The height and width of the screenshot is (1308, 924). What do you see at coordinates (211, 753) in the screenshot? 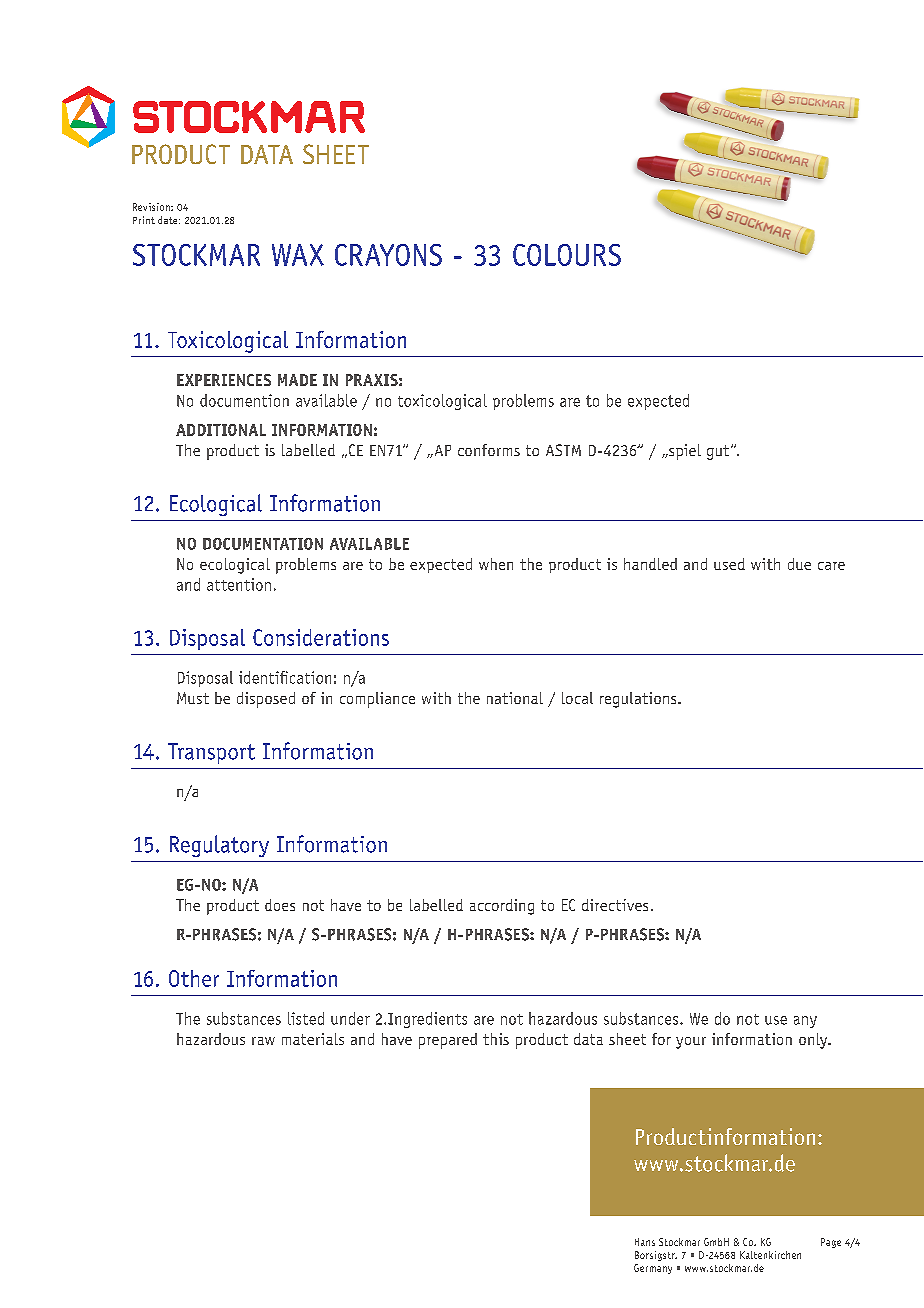
I see `Transport` at bounding box center [211, 753].
